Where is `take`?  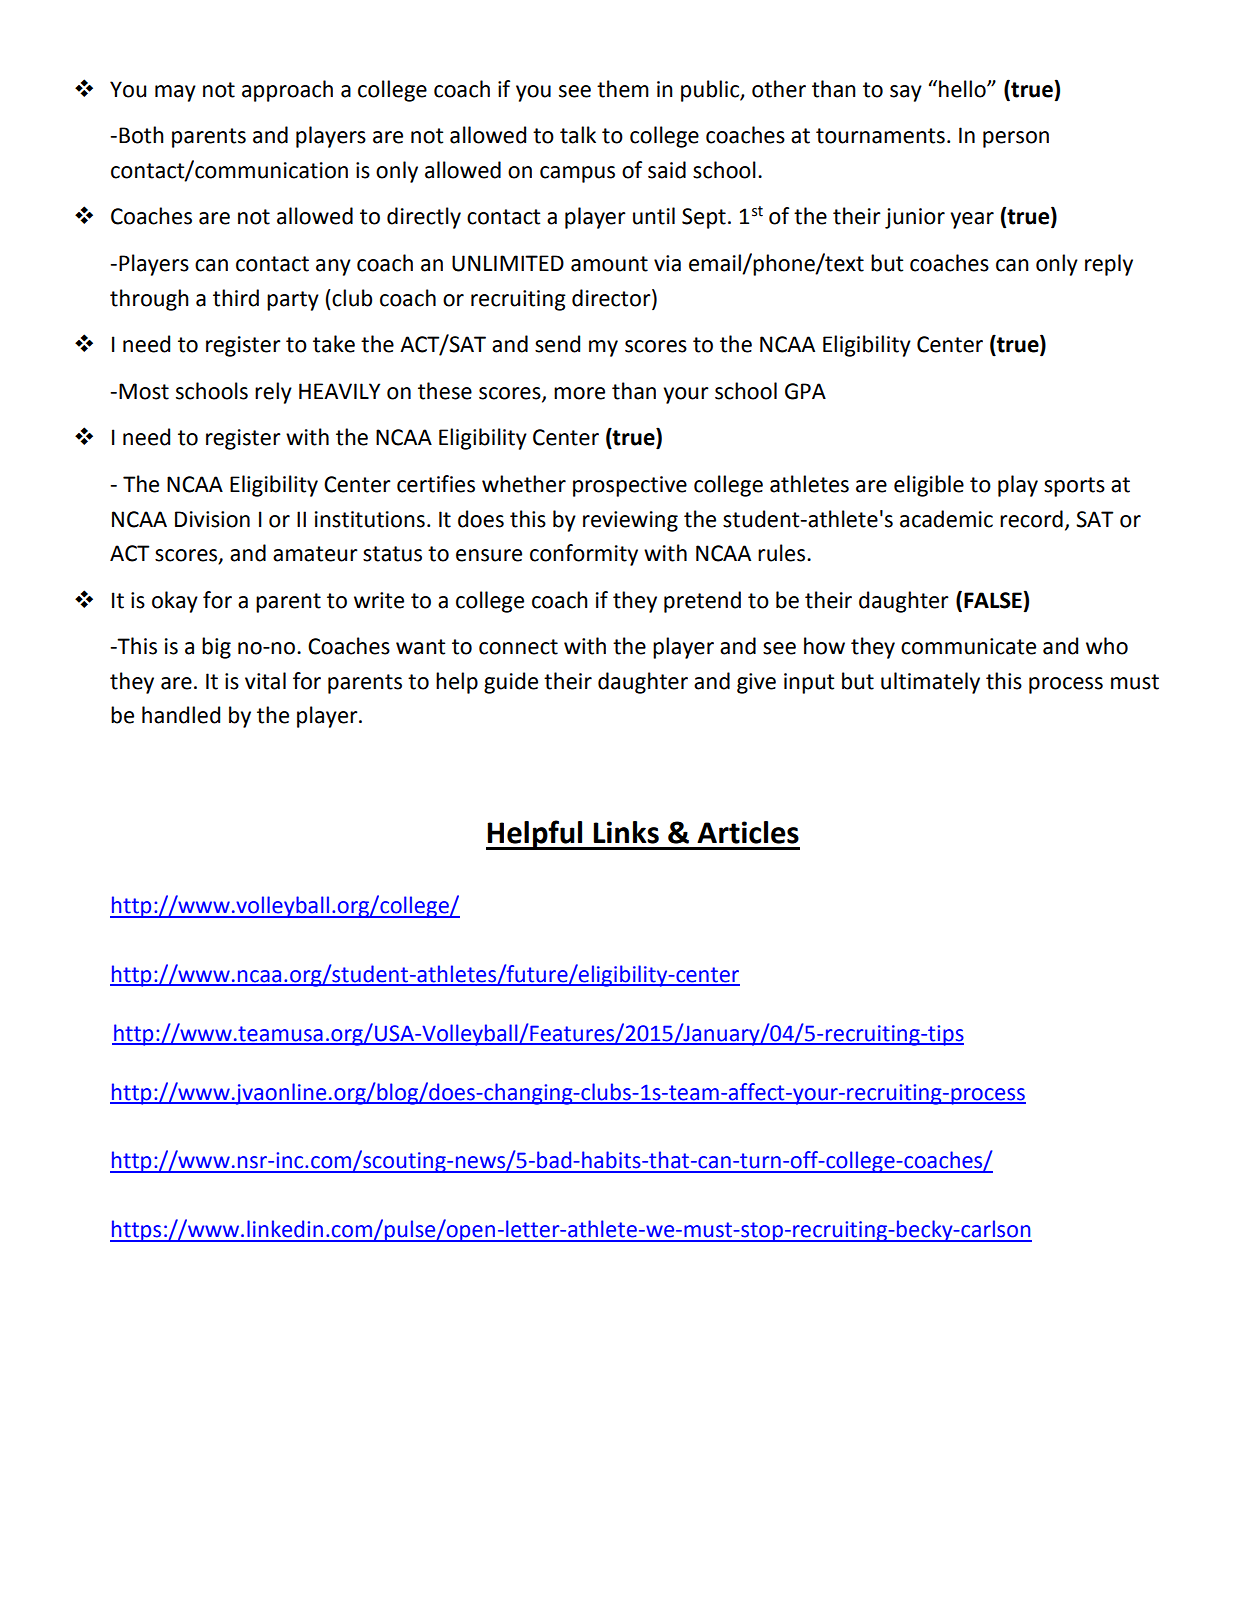
take is located at coordinates (334, 344).
